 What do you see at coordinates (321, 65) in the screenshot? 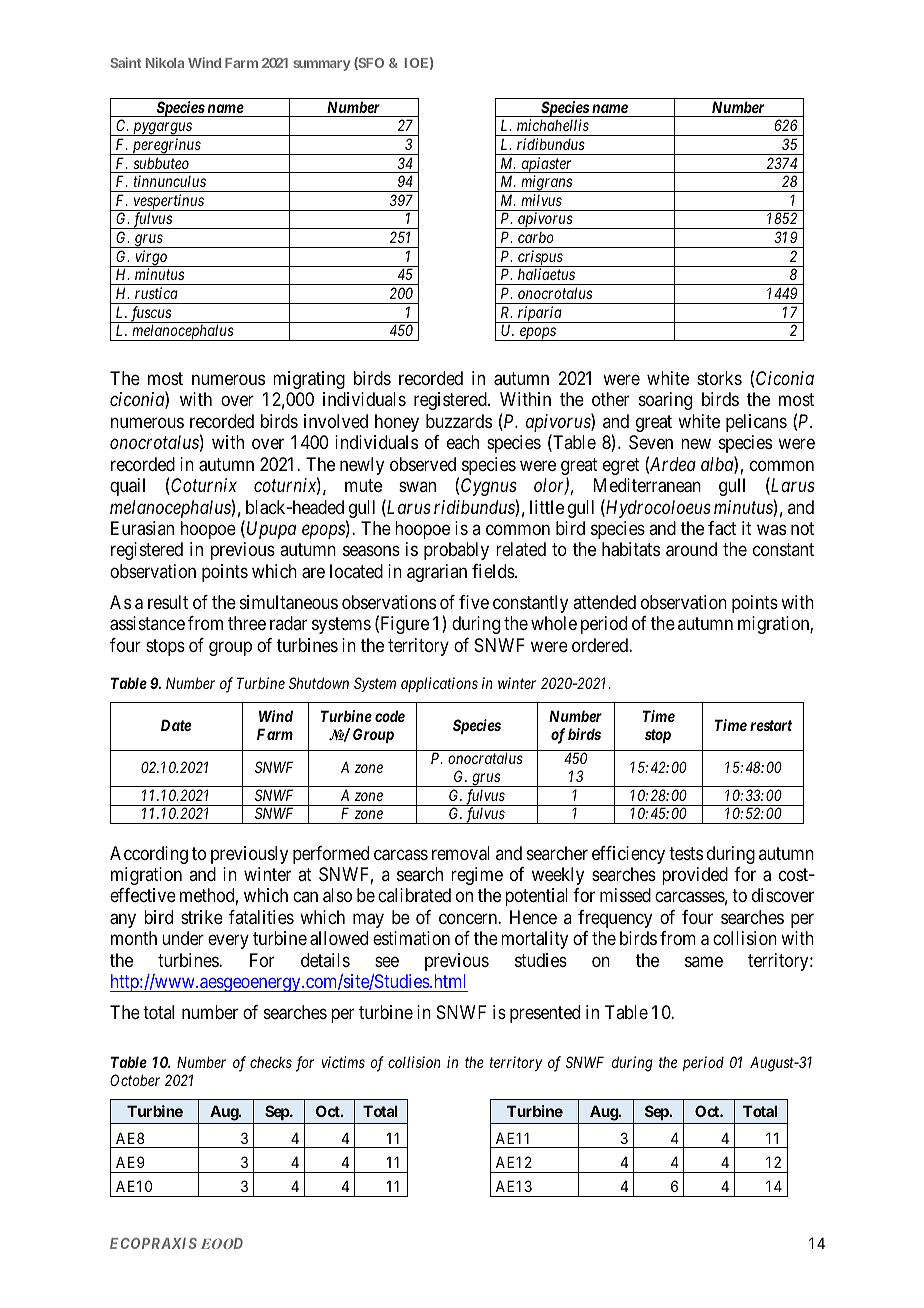
I see `summary` at bounding box center [321, 65].
